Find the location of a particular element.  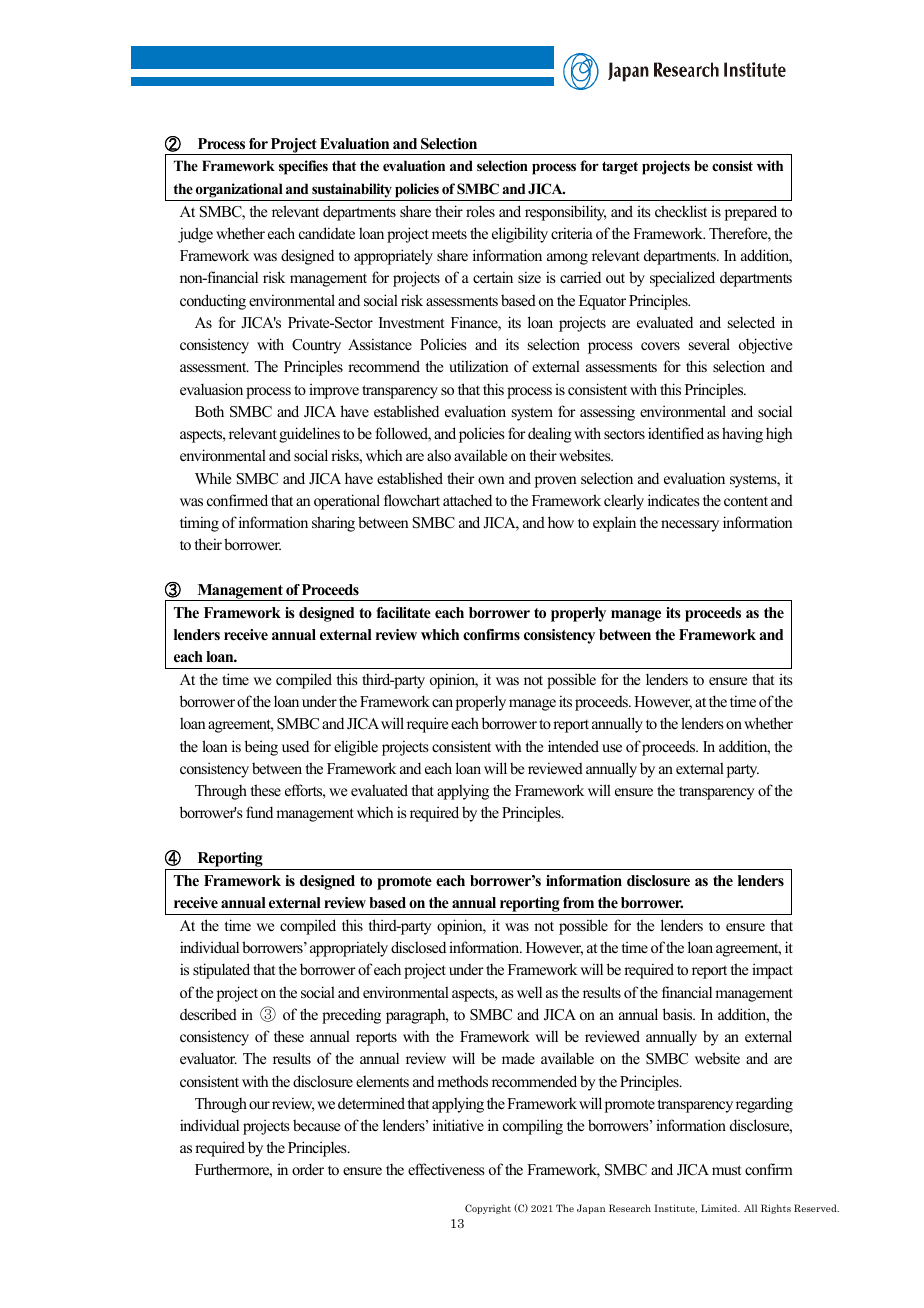

must is located at coordinates (726, 1170).
